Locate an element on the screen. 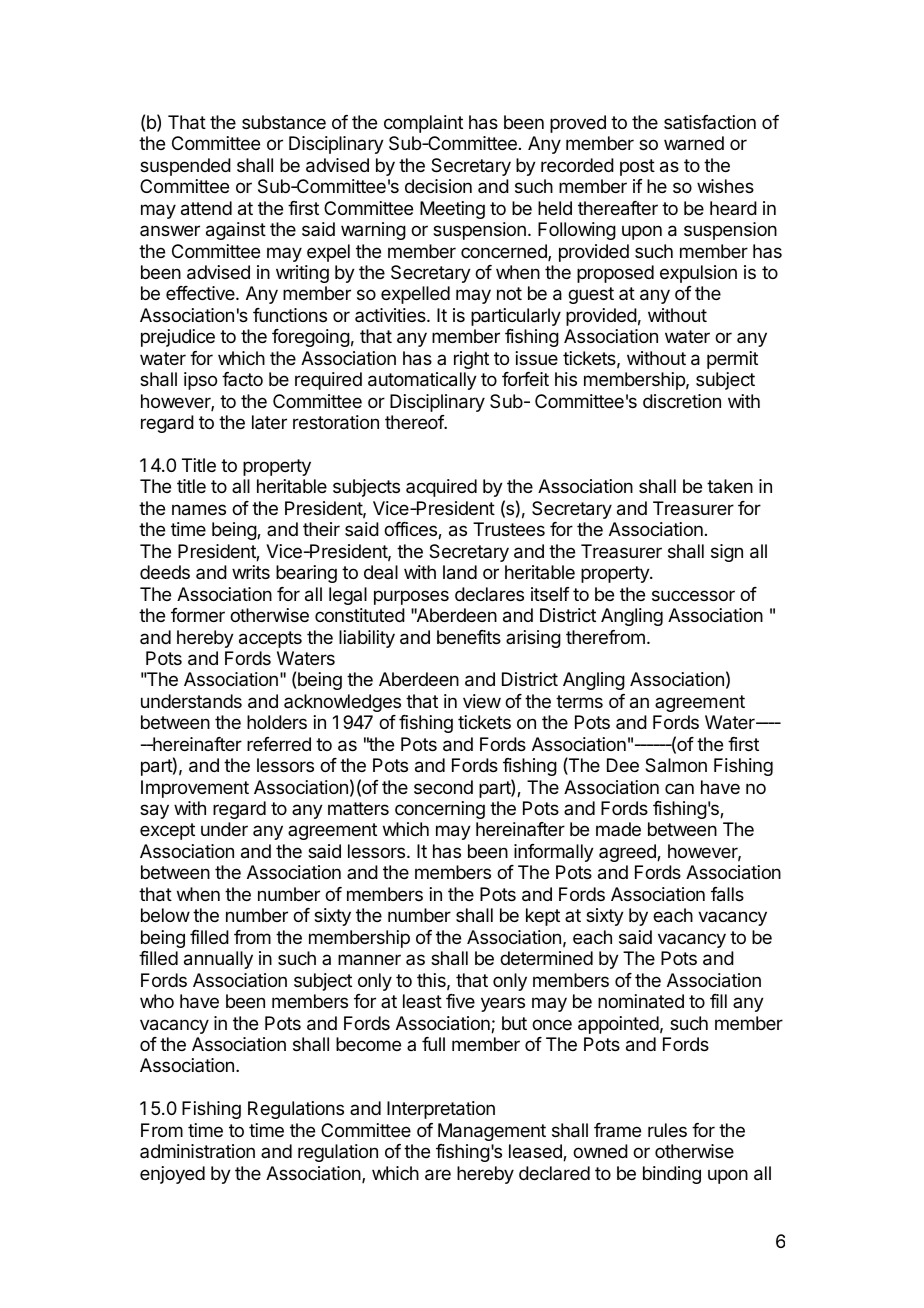 This screenshot has height=1308, width=924. agreed is located at coordinates (628, 853).
